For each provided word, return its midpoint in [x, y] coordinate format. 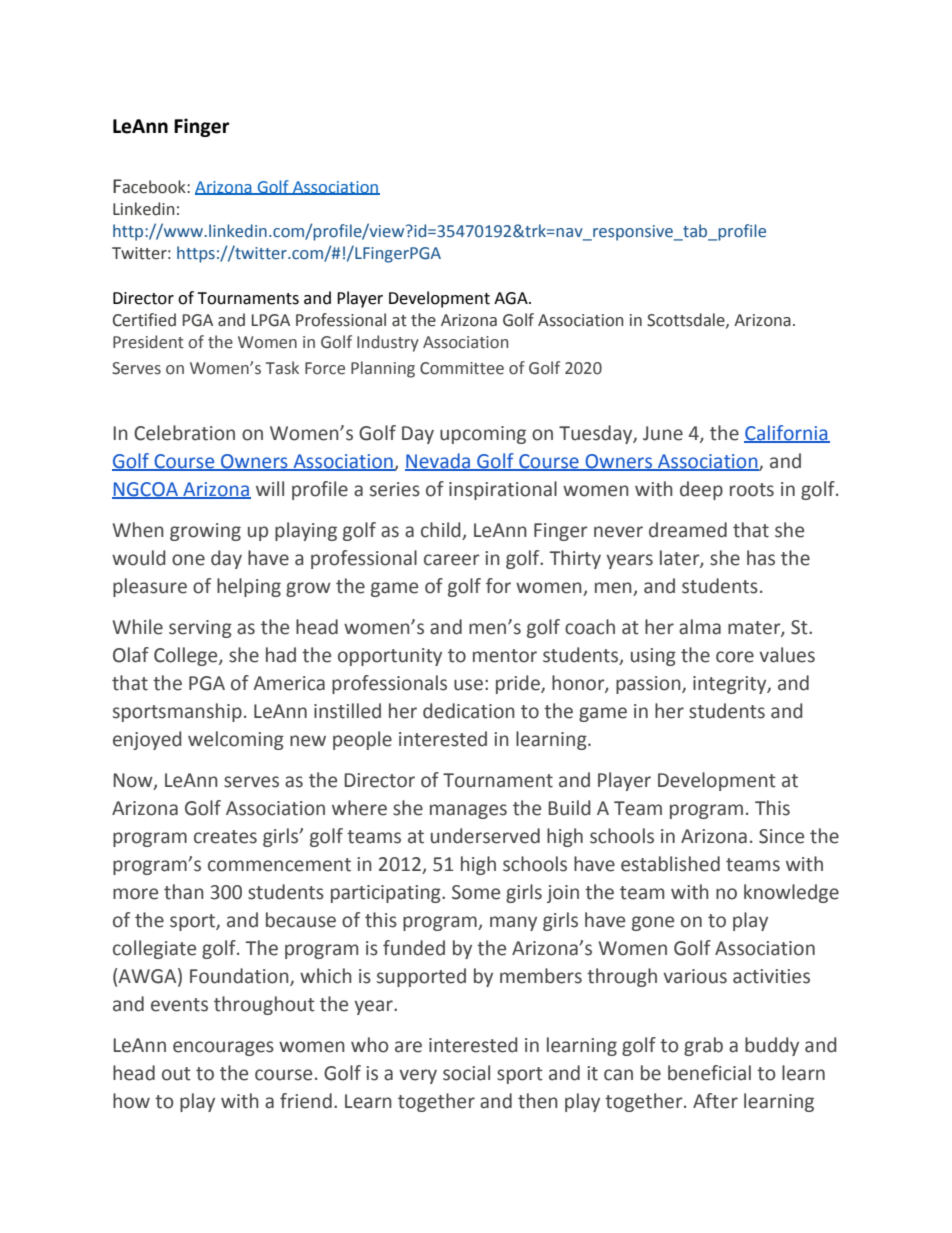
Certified [144, 320]
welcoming [236, 740]
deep [701, 490]
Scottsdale [687, 320]
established [670, 864]
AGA [512, 298]
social [466, 1073]
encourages [223, 1048]
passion [649, 685]
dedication [469, 711]
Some [476, 892]
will [270, 488]
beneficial [709, 1073]
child [442, 531]
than [184, 892]
